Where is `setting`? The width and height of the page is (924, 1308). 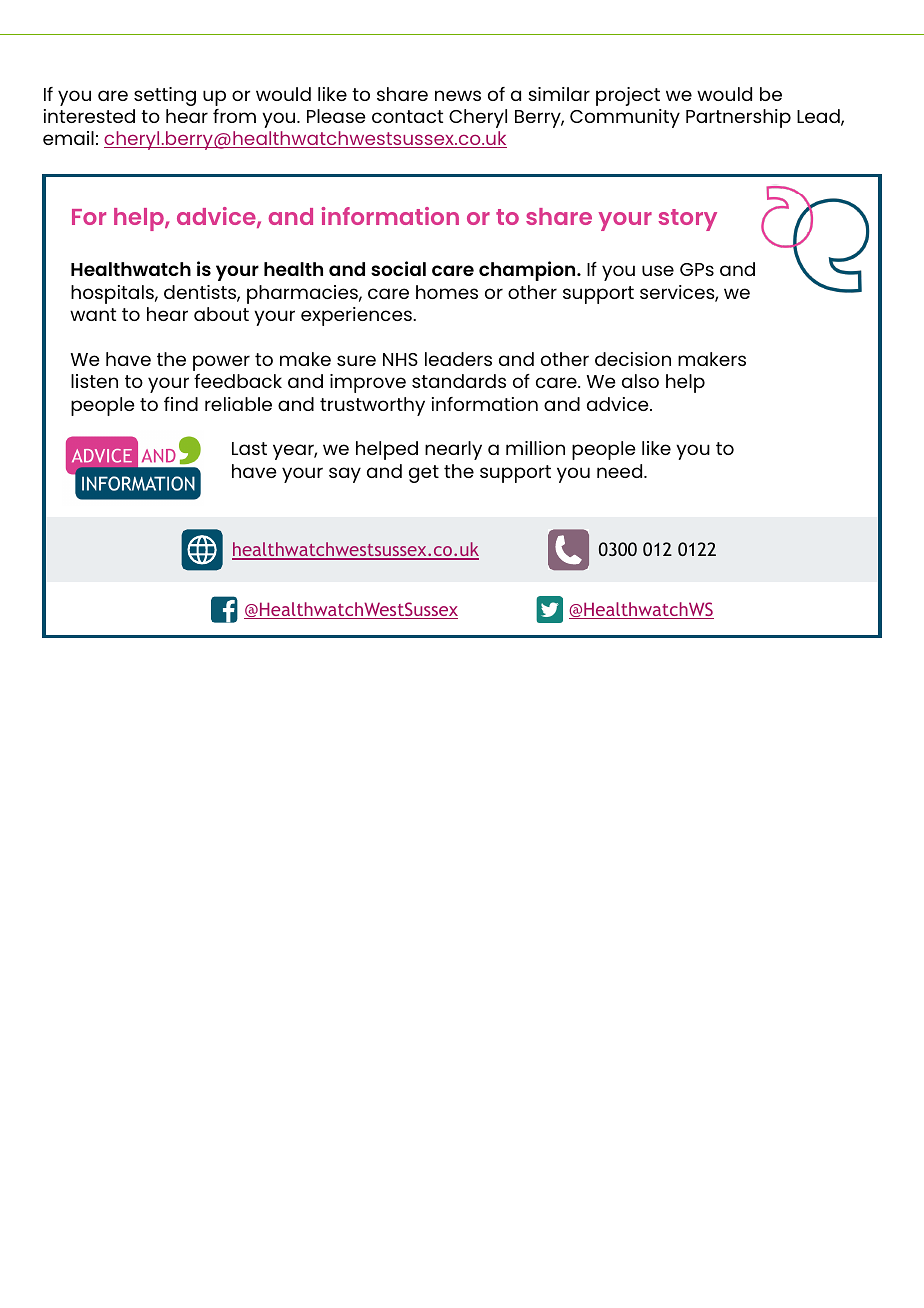 setting is located at coordinates (165, 96).
